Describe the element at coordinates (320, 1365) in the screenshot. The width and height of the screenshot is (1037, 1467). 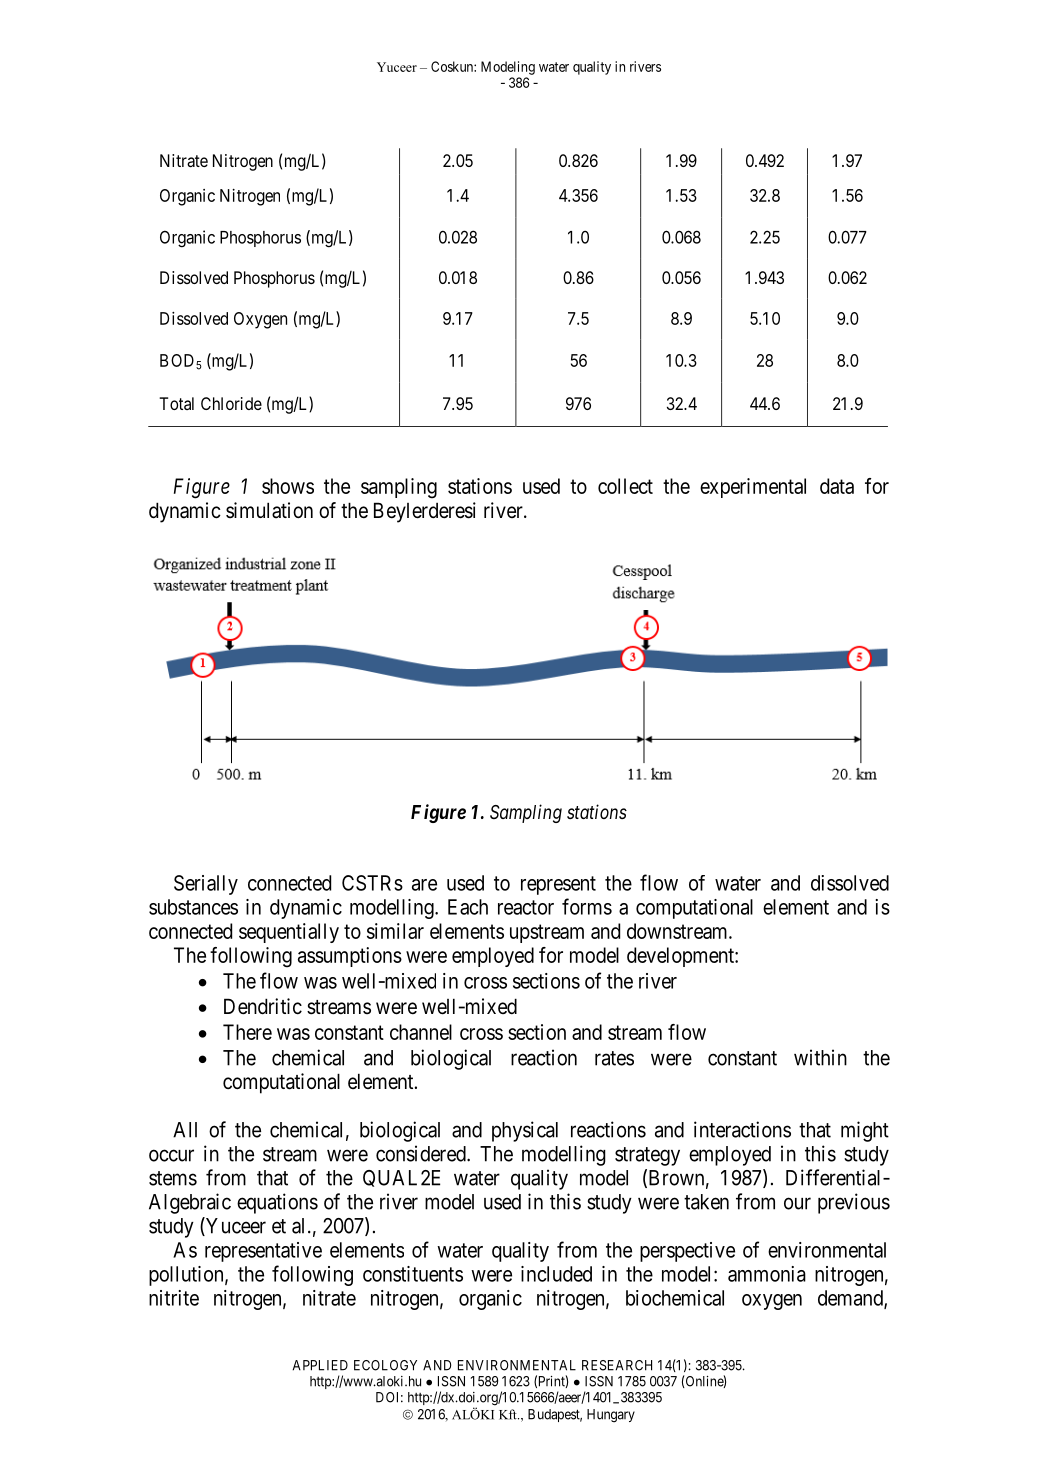
I see `APPLIED` at that location.
